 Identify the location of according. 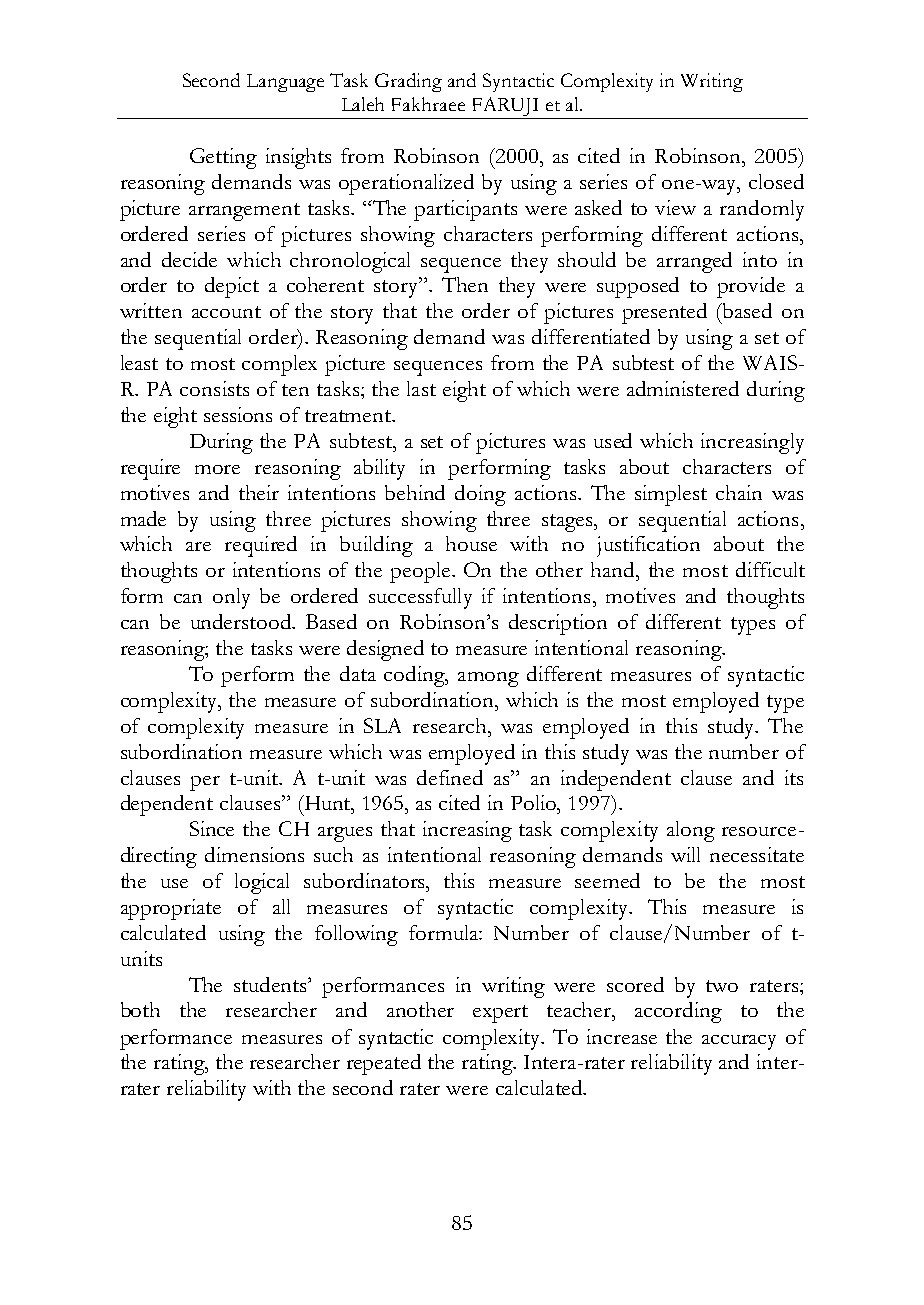
(678, 1012).
